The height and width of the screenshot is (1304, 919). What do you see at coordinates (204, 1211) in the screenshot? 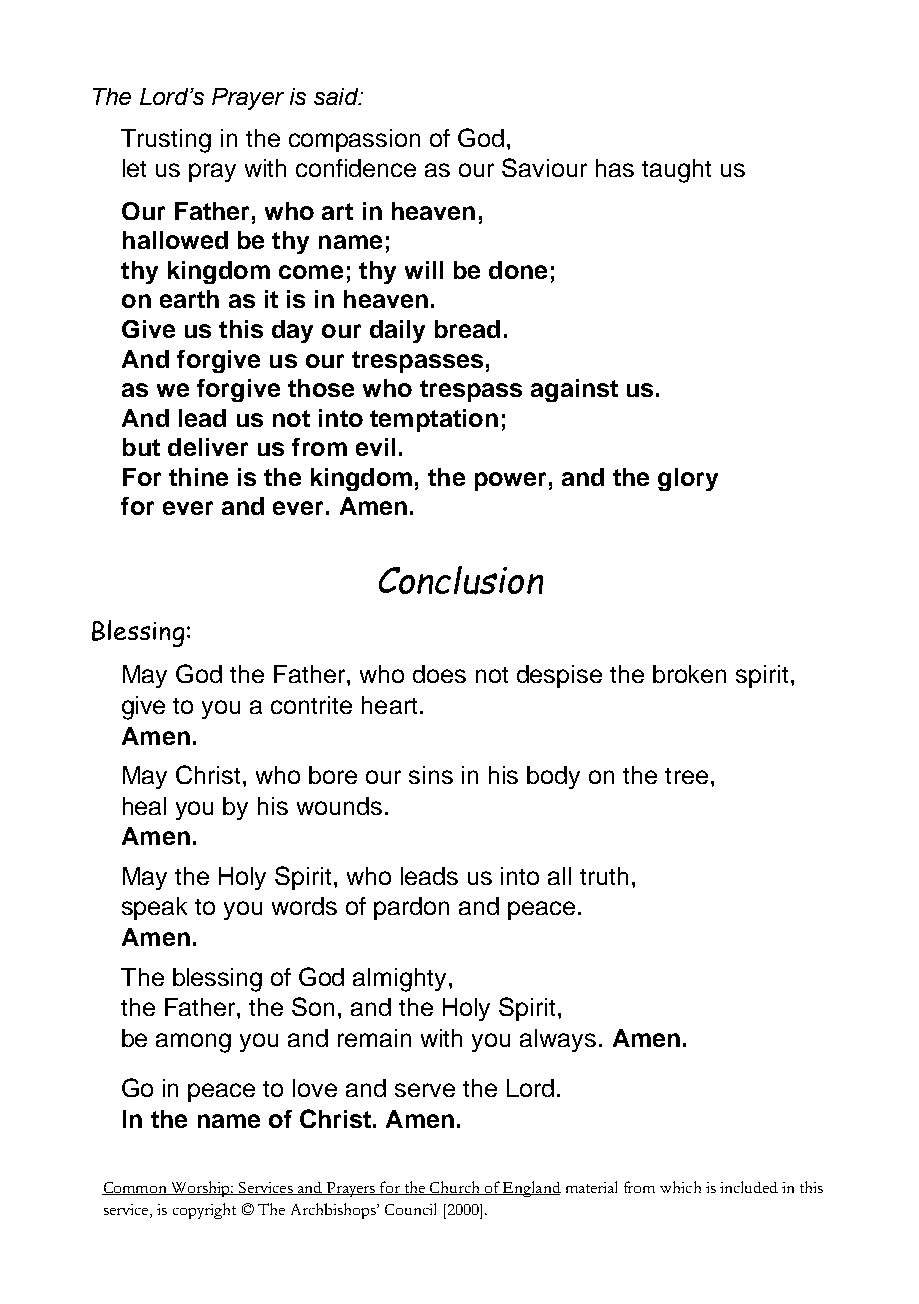
I see `copyright` at bounding box center [204, 1211].
